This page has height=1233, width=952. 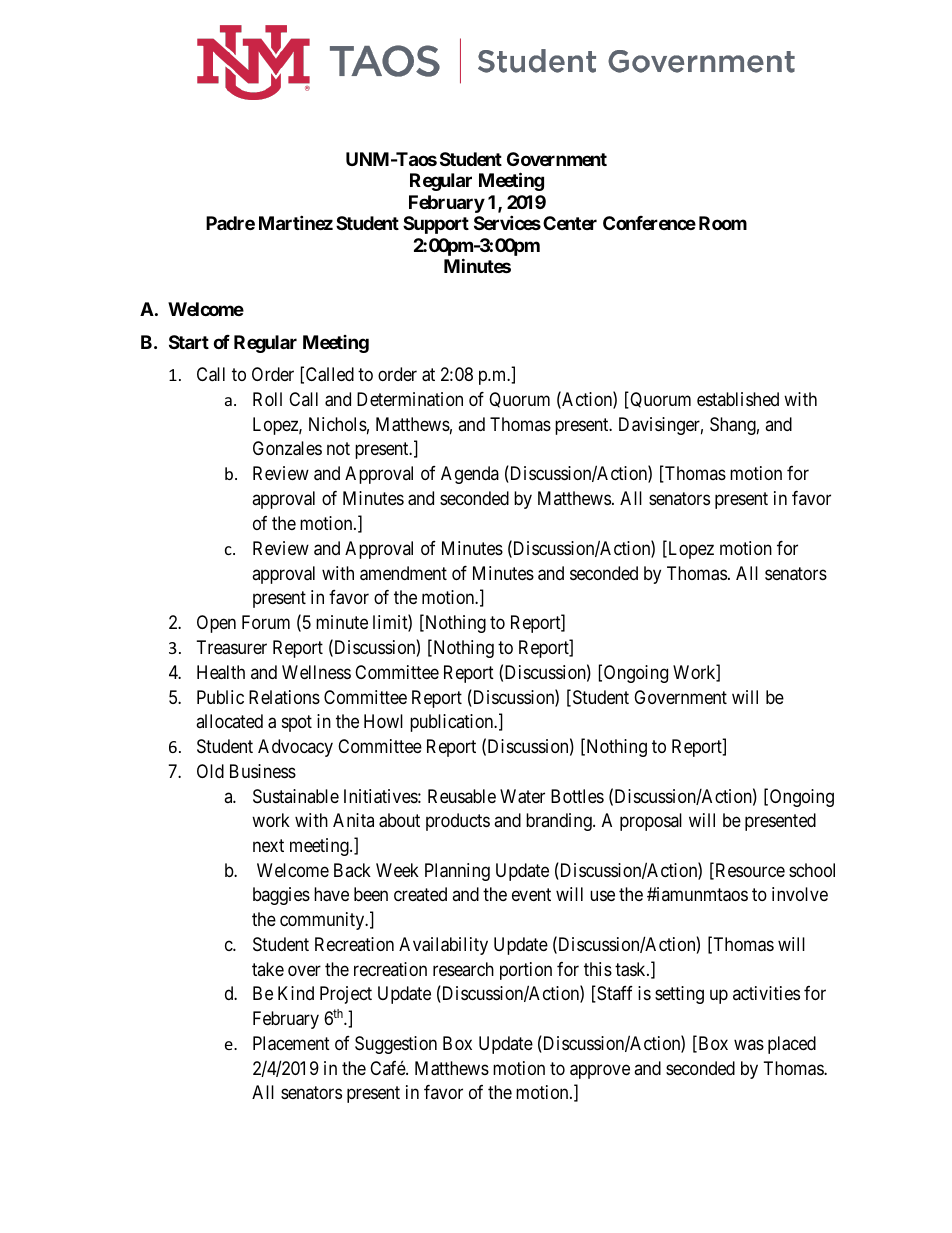 I want to click on Start, so click(x=189, y=342).
